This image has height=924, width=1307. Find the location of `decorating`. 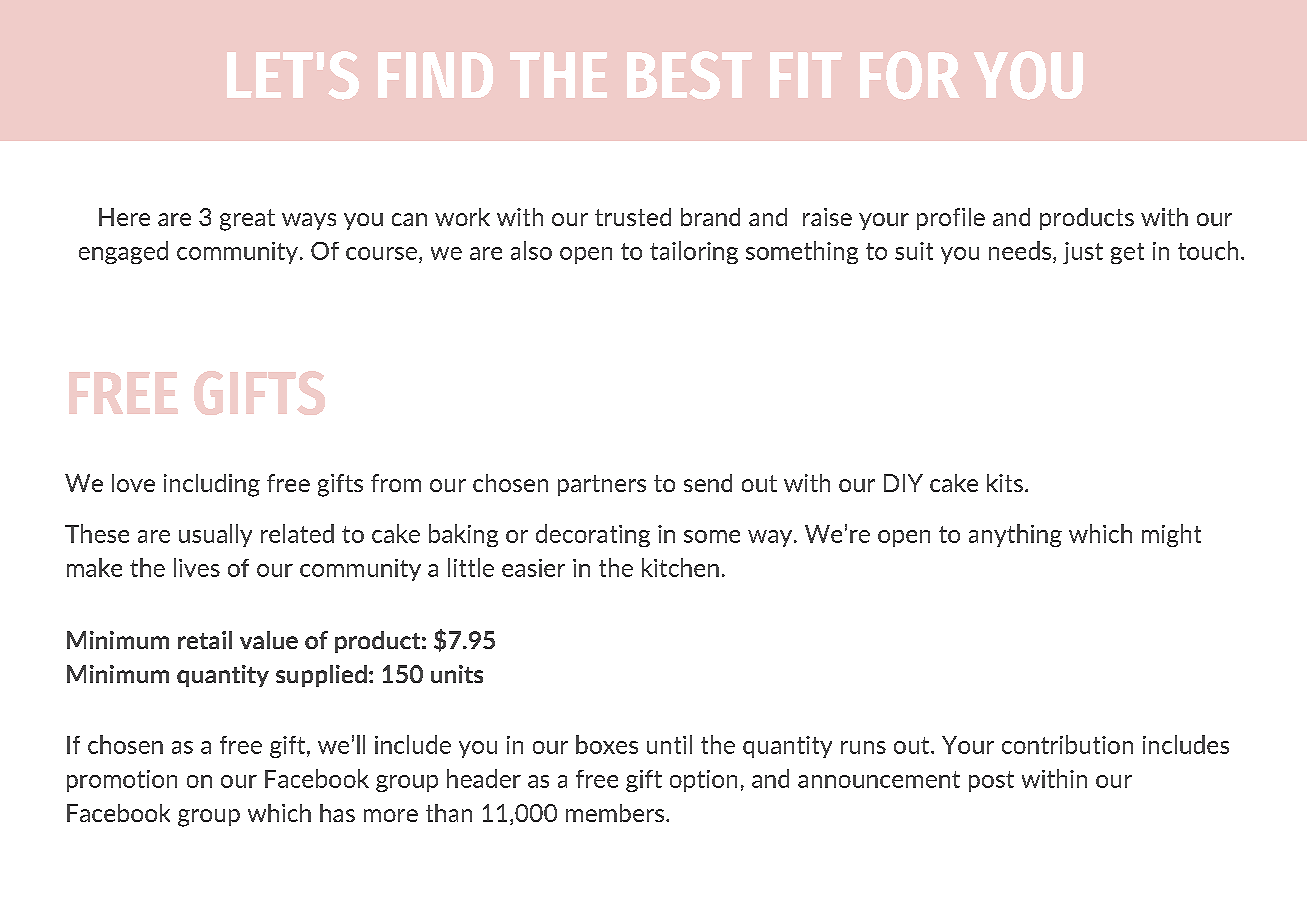

decorating is located at coordinates (593, 535).
